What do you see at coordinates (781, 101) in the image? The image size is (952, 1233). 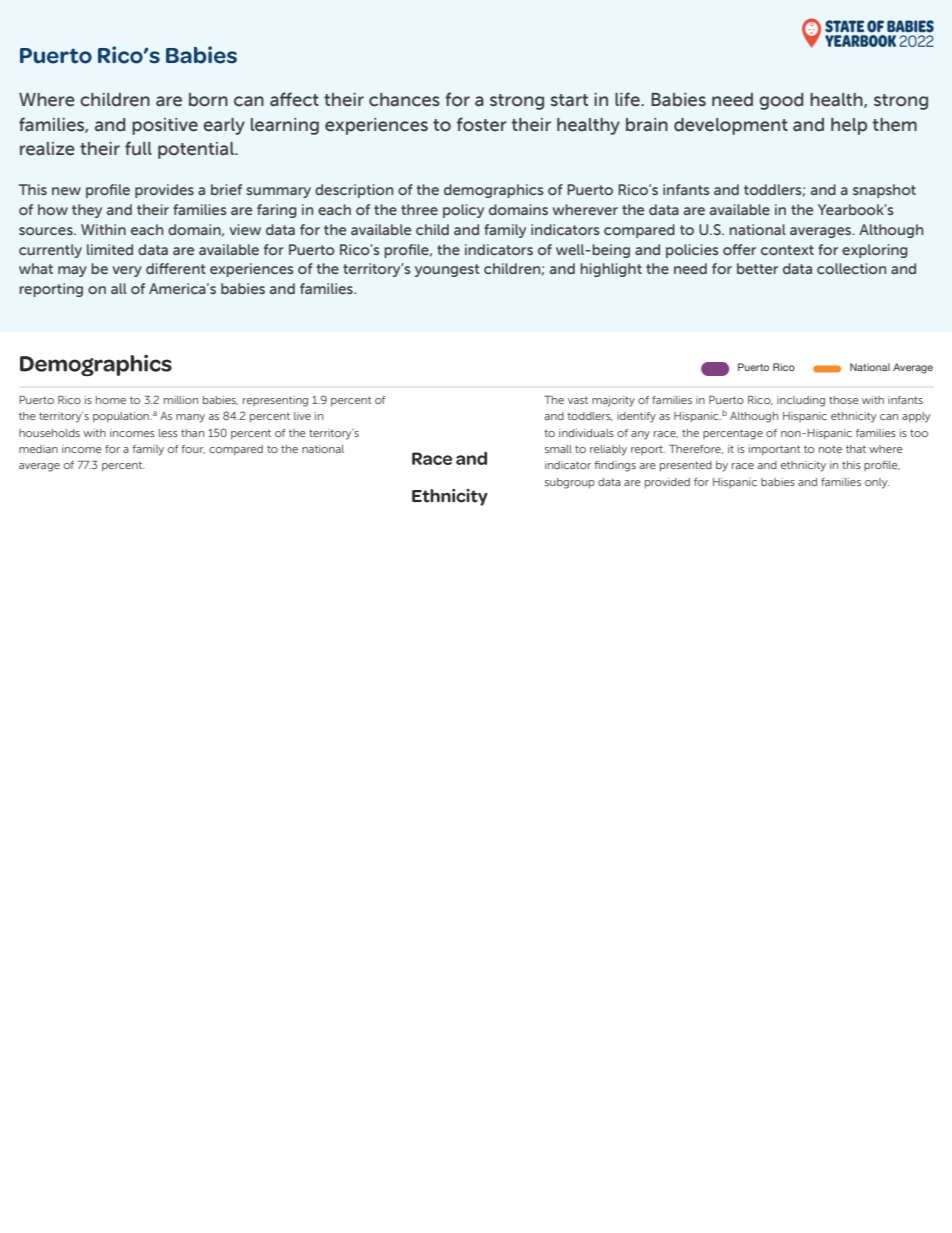 I see `good` at bounding box center [781, 101].
